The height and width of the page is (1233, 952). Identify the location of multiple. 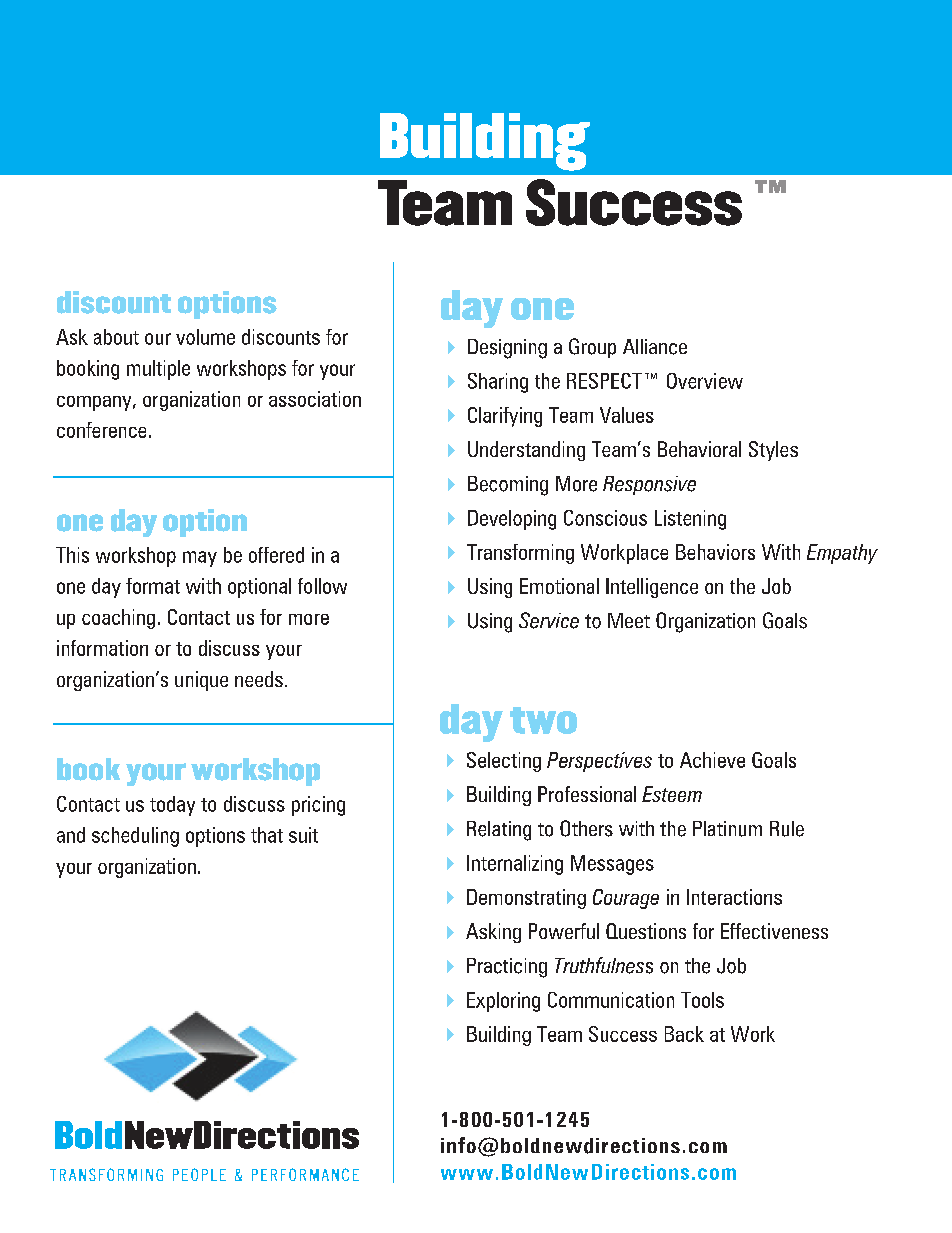
(158, 370).
